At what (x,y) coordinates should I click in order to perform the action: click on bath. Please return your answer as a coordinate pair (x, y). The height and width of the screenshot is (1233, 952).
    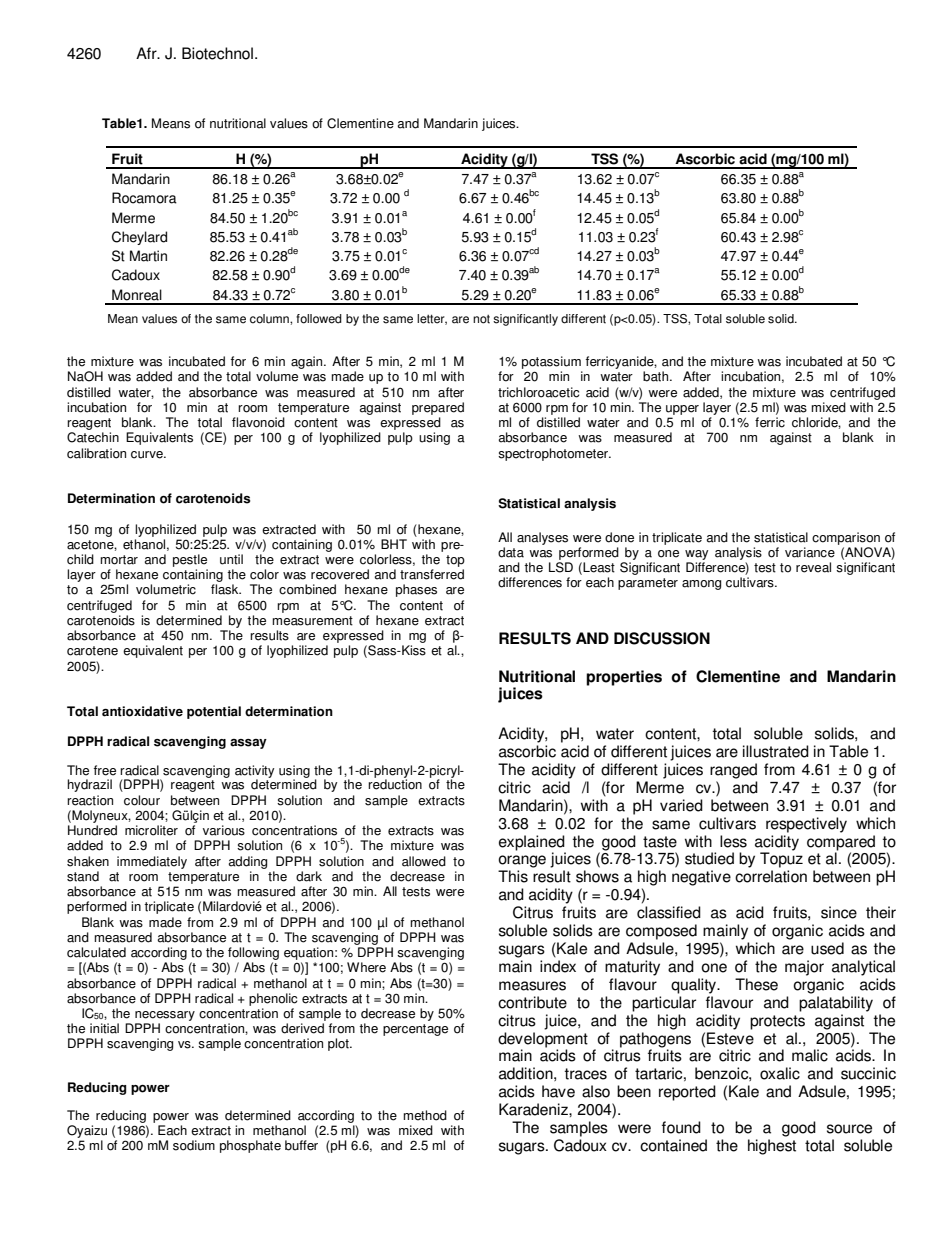
    Looking at the image, I should click on (657, 376).
